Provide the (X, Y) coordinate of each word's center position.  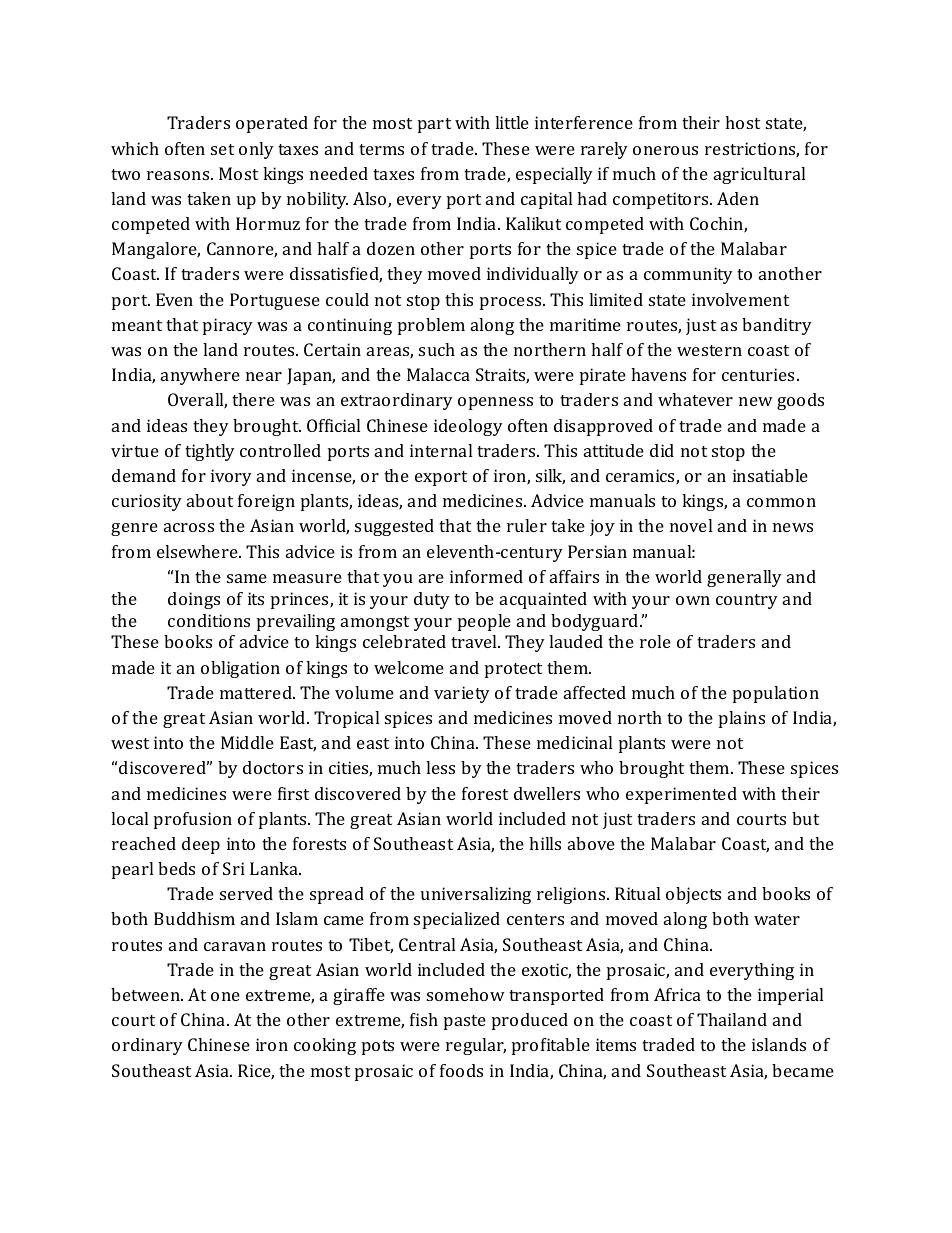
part (434, 125)
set (222, 149)
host (742, 122)
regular (476, 1046)
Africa (677, 994)
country (747, 601)
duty (432, 600)
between (146, 994)
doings (194, 600)
